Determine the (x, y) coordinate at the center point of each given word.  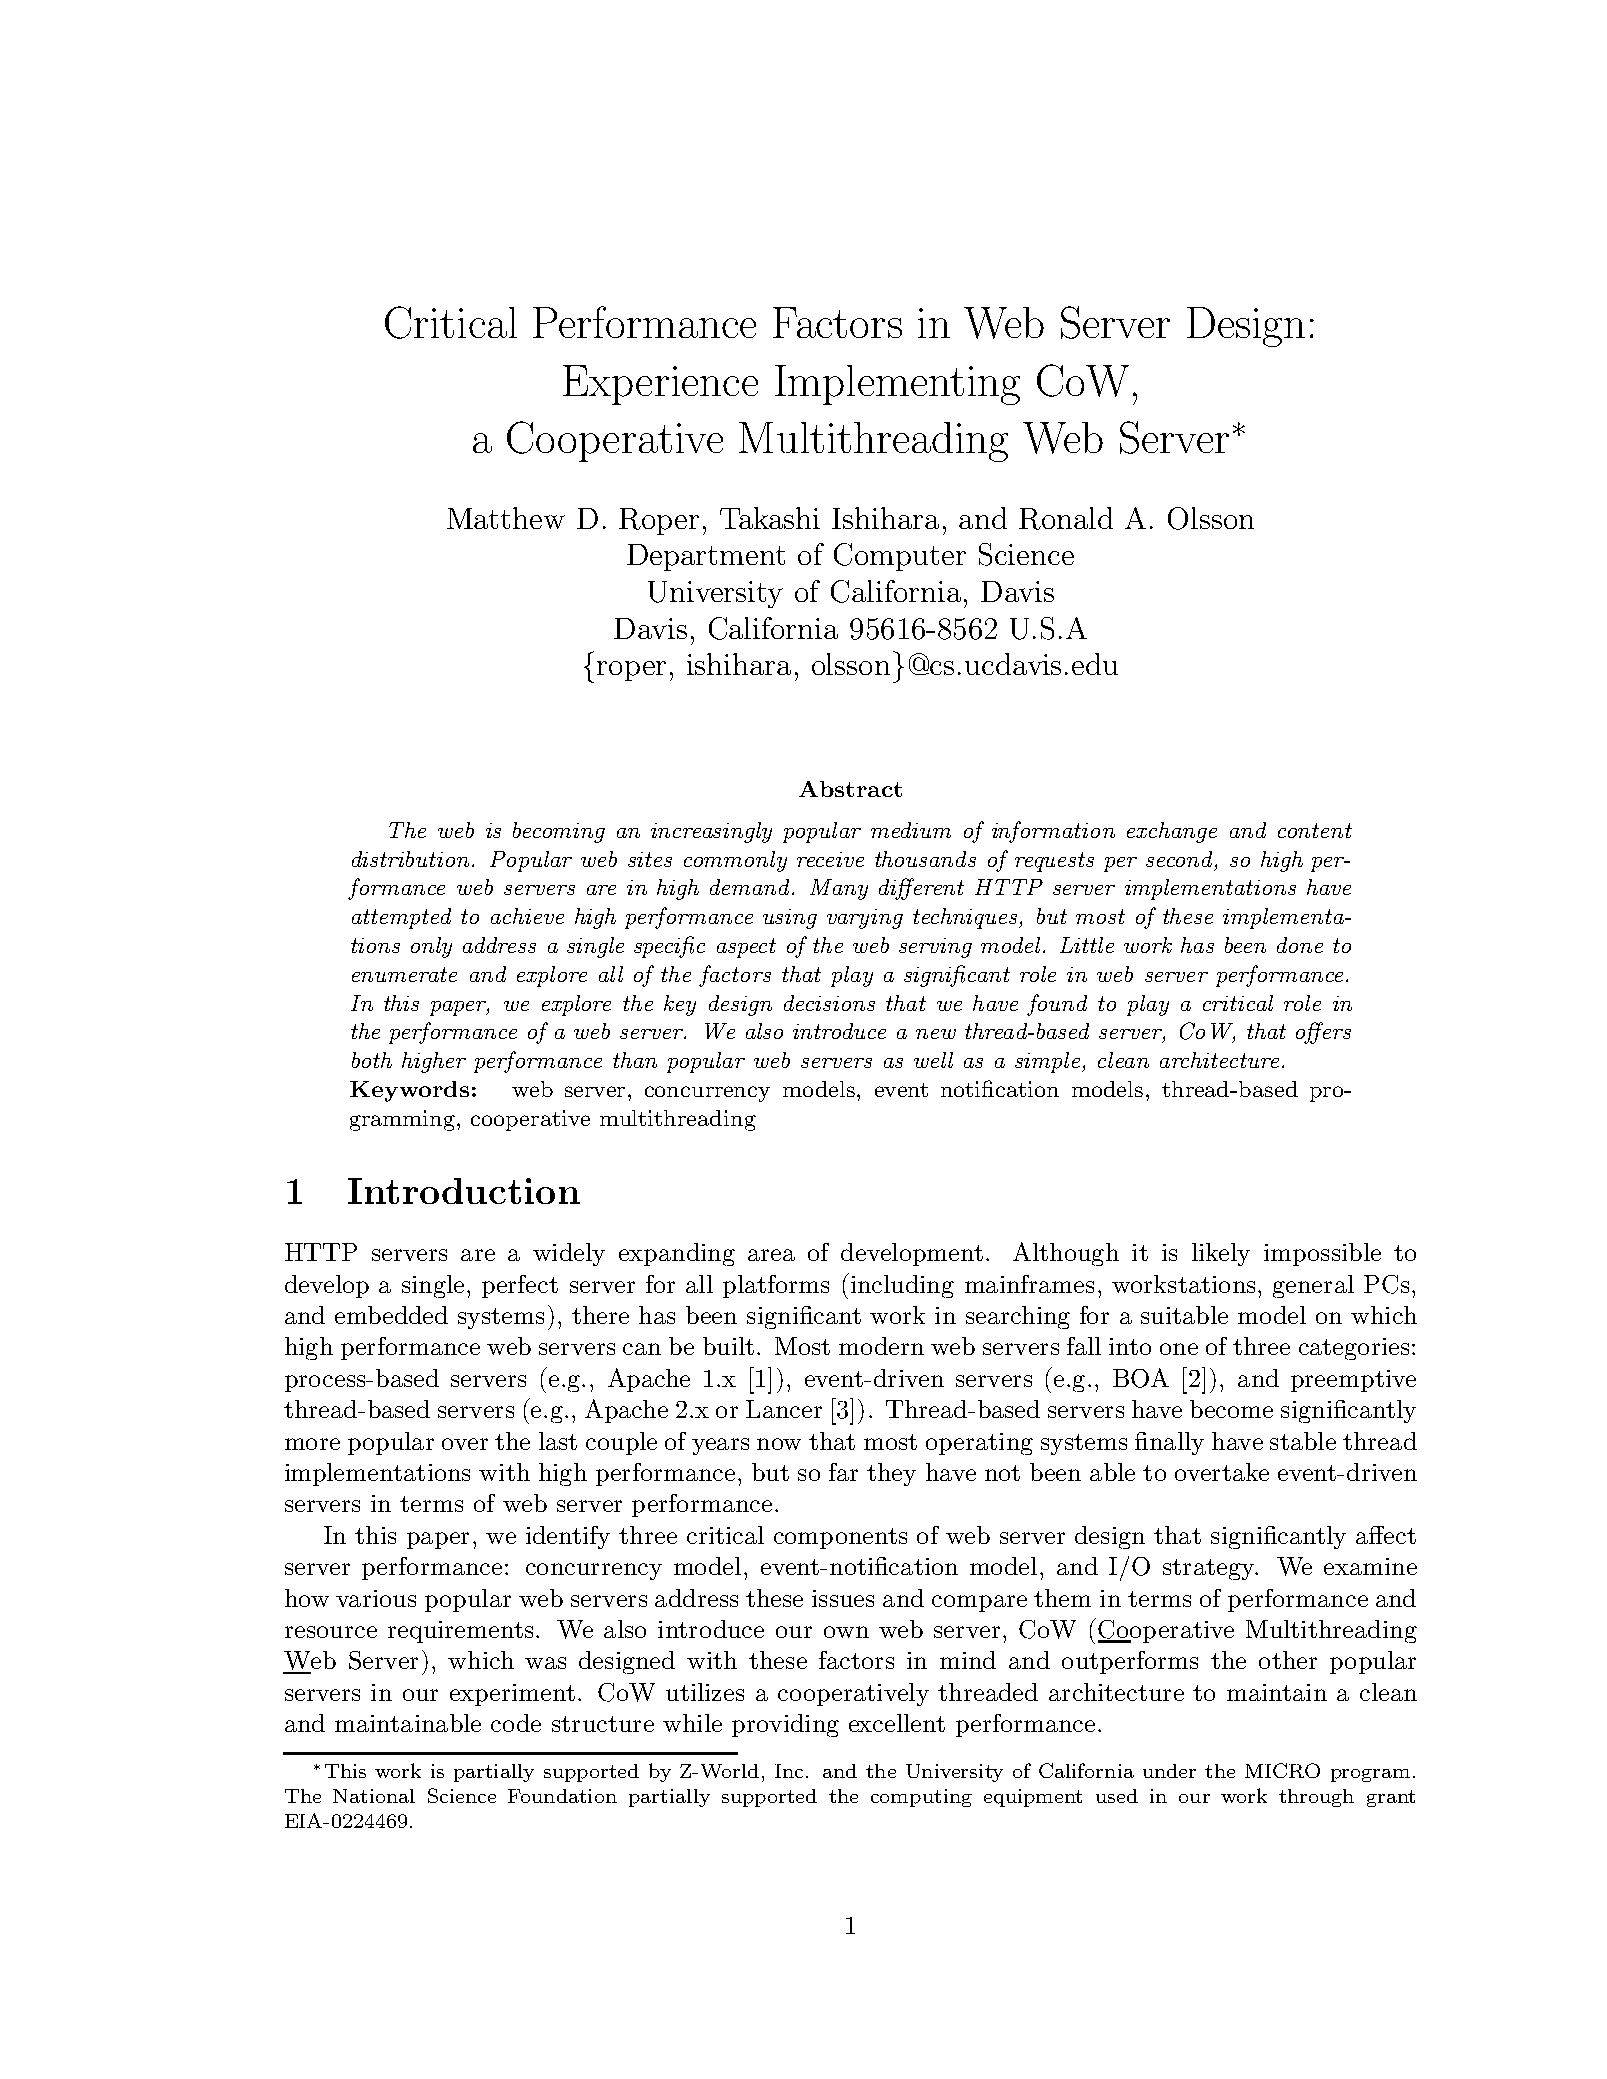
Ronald (1066, 518)
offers (1323, 1033)
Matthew (506, 518)
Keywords (409, 1091)
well (933, 1060)
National (374, 1796)
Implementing (897, 385)
